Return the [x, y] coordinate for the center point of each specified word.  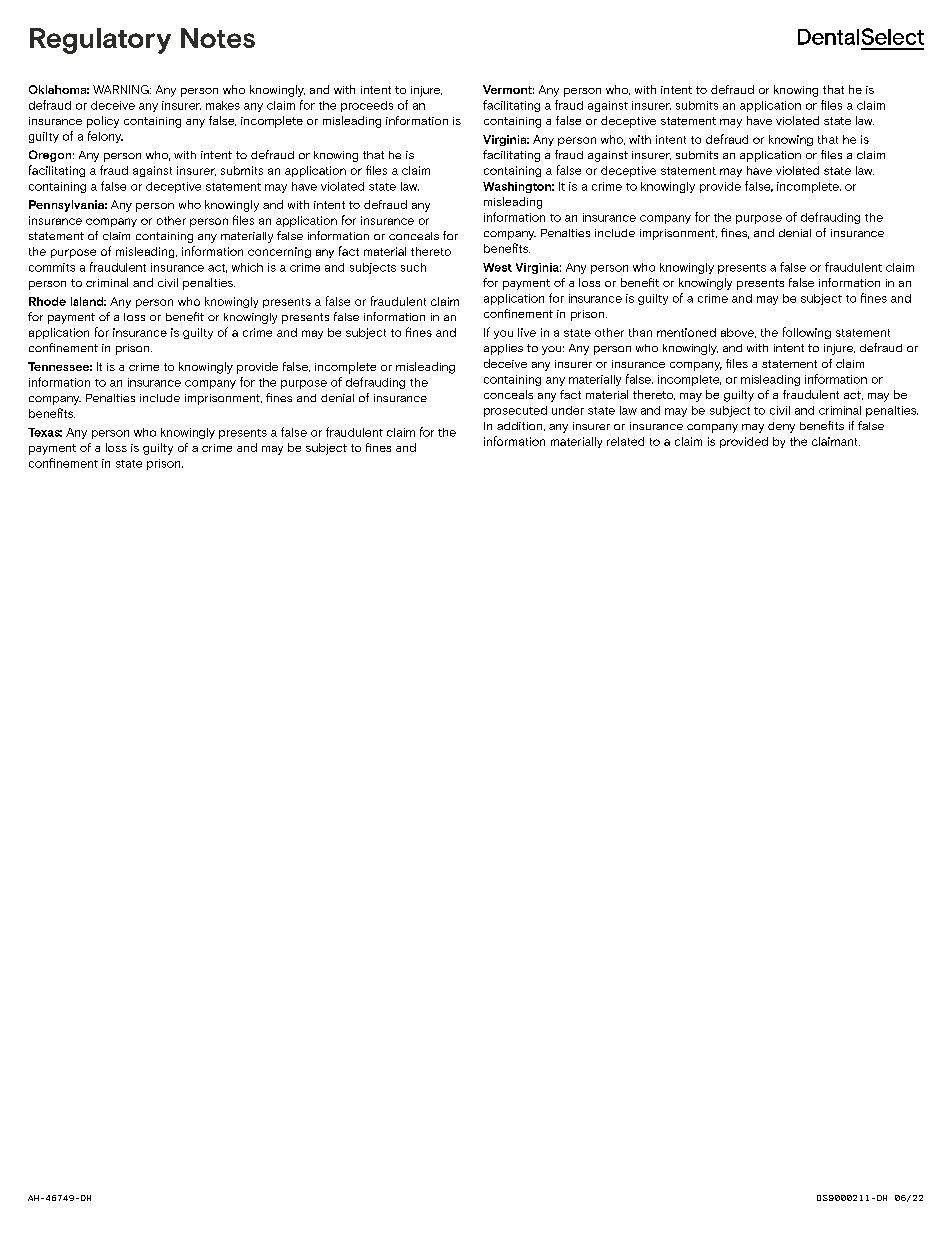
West [497, 267]
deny [781, 427]
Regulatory [100, 41]
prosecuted [515, 411]
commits [52, 267]
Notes [218, 38]
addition [521, 426]
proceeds [367, 106]
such [413, 267]
